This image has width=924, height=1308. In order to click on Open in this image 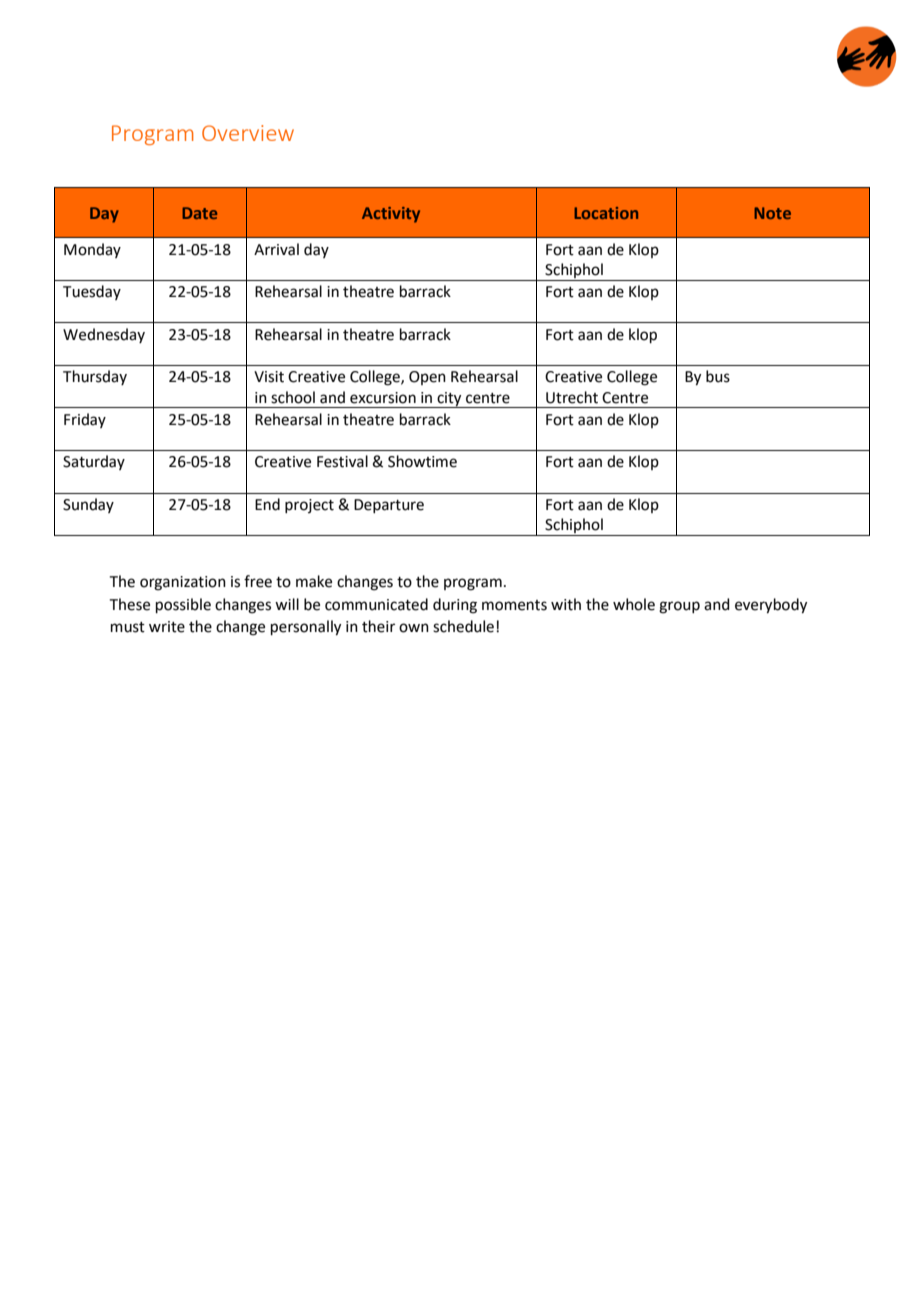, I will do `click(427, 378)`.
